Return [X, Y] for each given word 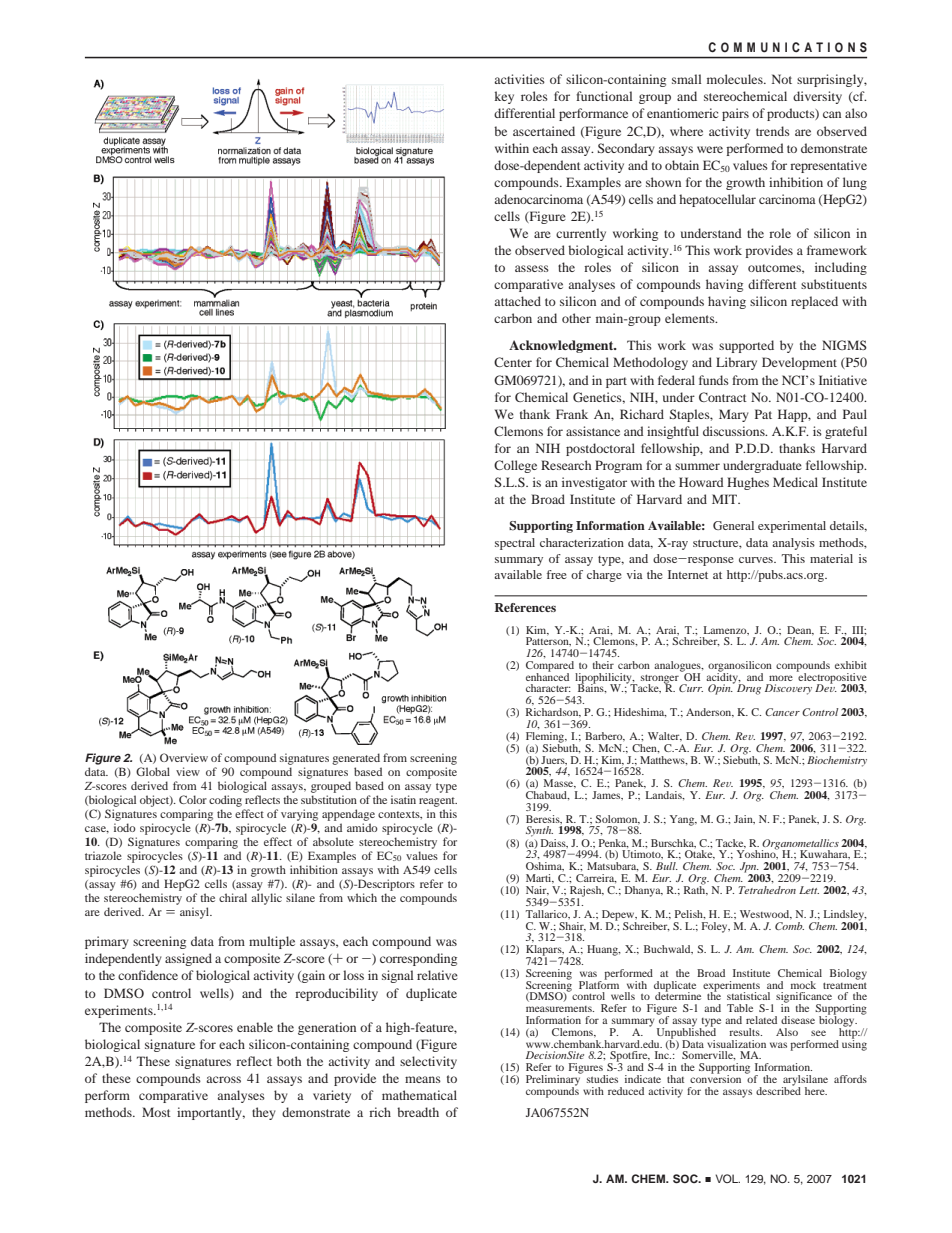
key [504, 97]
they [264, 1113]
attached [517, 301]
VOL [727, 1178]
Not [782, 79]
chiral [233, 897]
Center [513, 362]
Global [153, 771]
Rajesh [587, 892]
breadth [418, 1112]
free [557, 574]
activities [519, 79]
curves [757, 560]
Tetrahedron [767, 890]
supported [746, 346]
